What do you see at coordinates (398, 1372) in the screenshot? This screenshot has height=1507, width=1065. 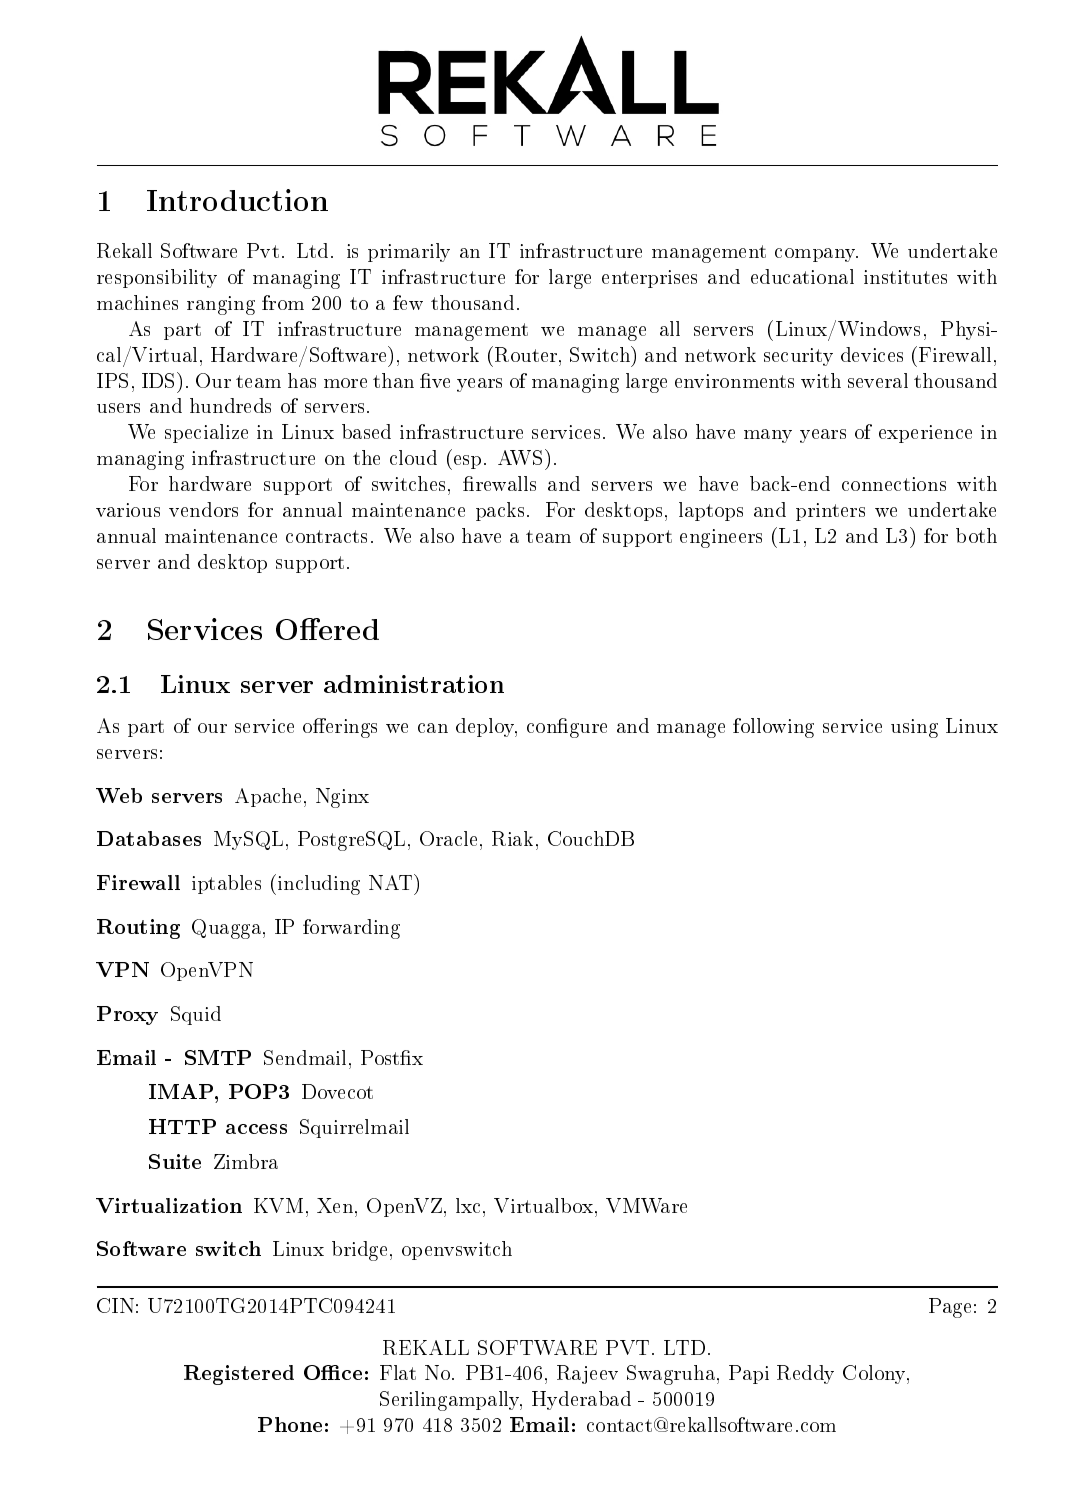 I see `Flat` at bounding box center [398, 1372].
